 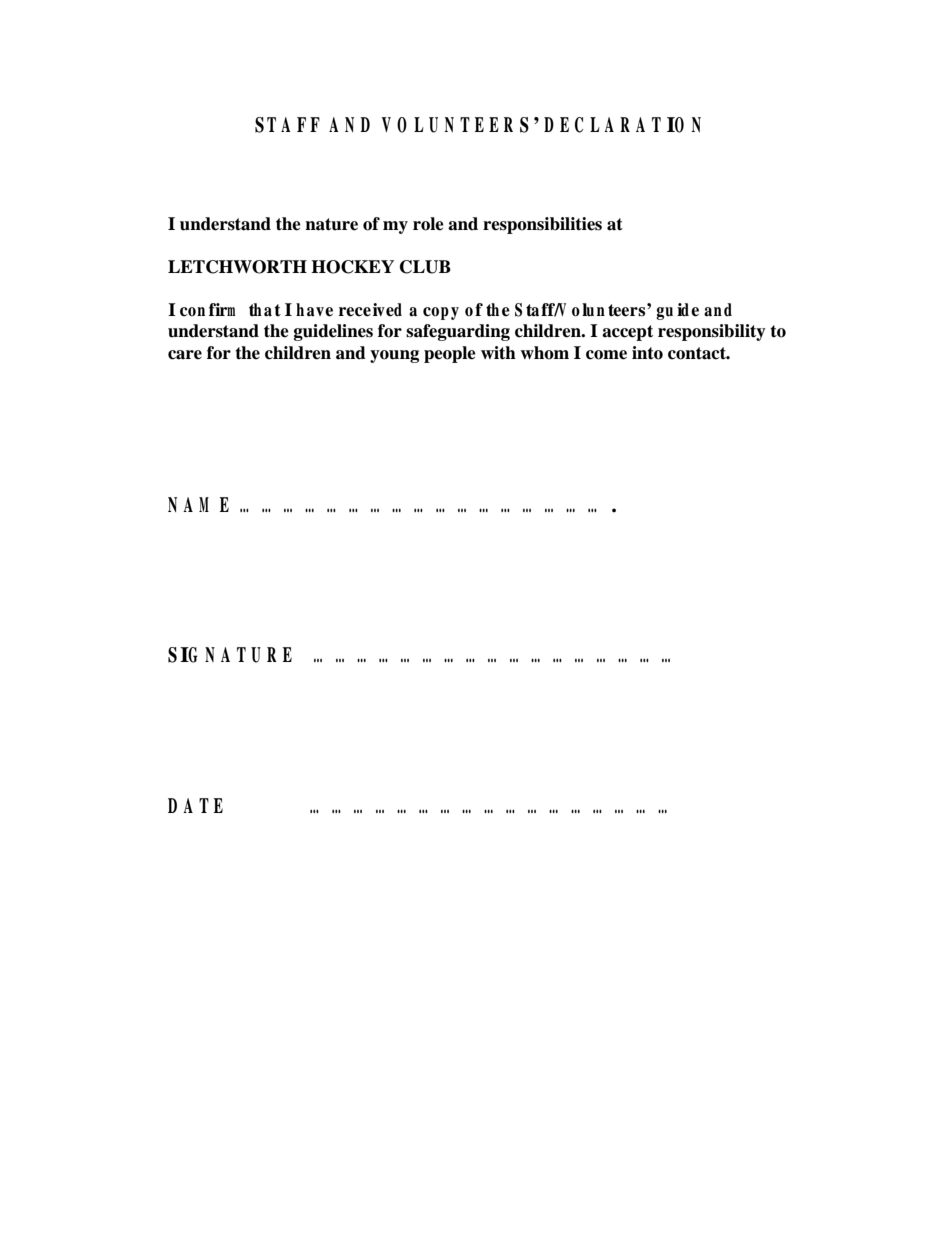 What do you see at coordinates (320, 312) in the screenshot?
I see `ave` at bounding box center [320, 312].
